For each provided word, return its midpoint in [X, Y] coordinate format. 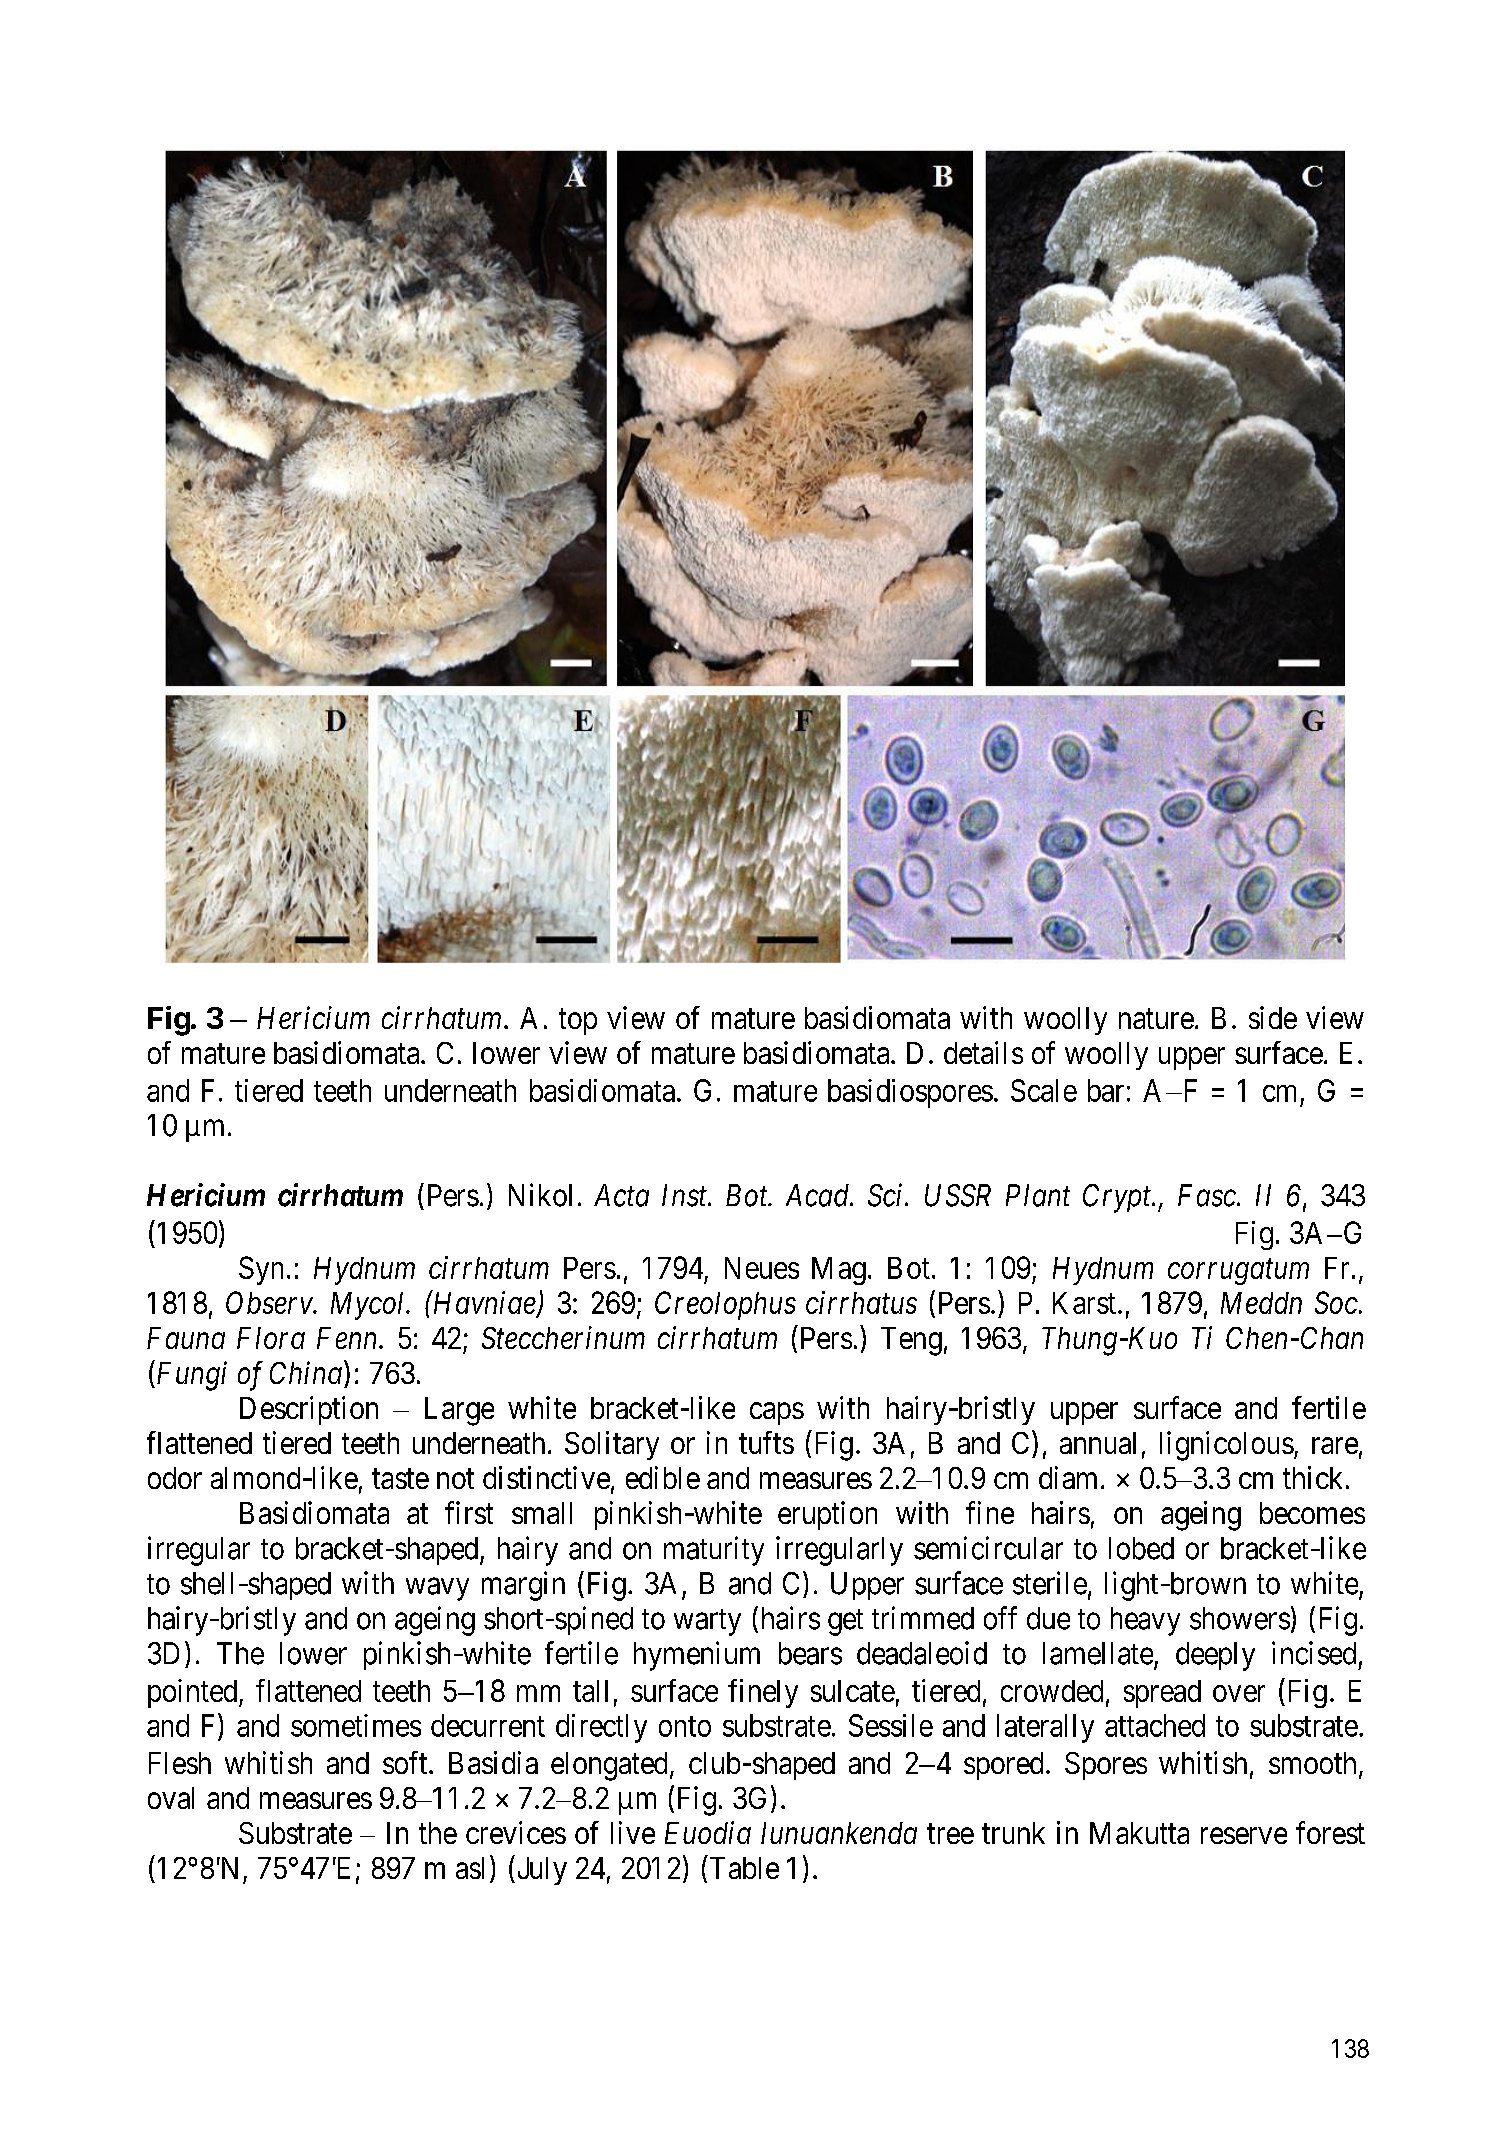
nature [1156, 1019]
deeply [1215, 1656]
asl [470, 1868]
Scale [1044, 1090]
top [578, 1022]
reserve [1244, 1836]
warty [707, 1622]
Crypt [1118, 1198]
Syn [261, 1270]
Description [309, 1410]
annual [1098, 1443]
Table [744, 1868]
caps [777, 1414]
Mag [839, 1271]
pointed [194, 1693]
